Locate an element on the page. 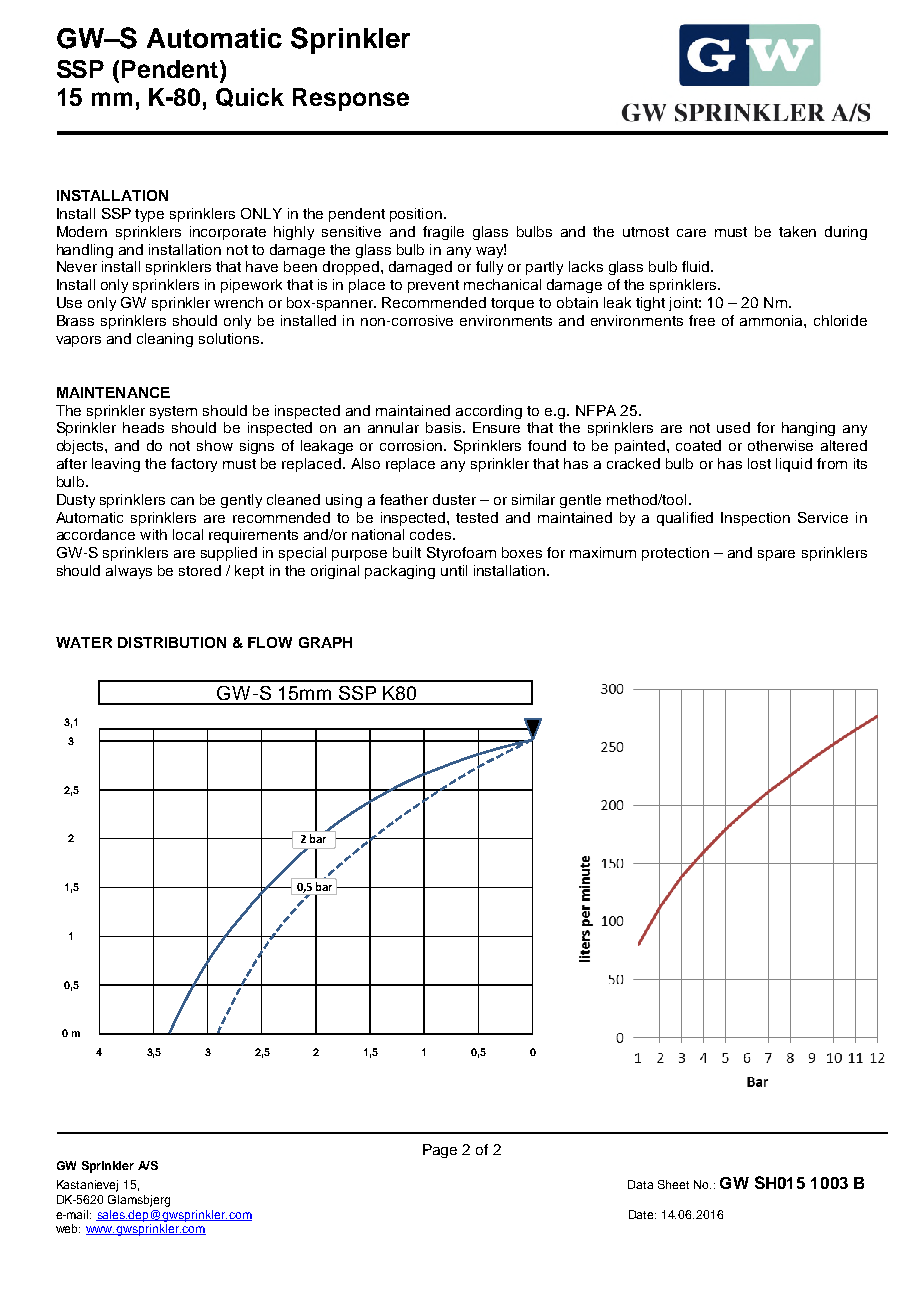 The width and height of the document is (924, 1307). DISTRIBUTION is located at coordinates (172, 642).
